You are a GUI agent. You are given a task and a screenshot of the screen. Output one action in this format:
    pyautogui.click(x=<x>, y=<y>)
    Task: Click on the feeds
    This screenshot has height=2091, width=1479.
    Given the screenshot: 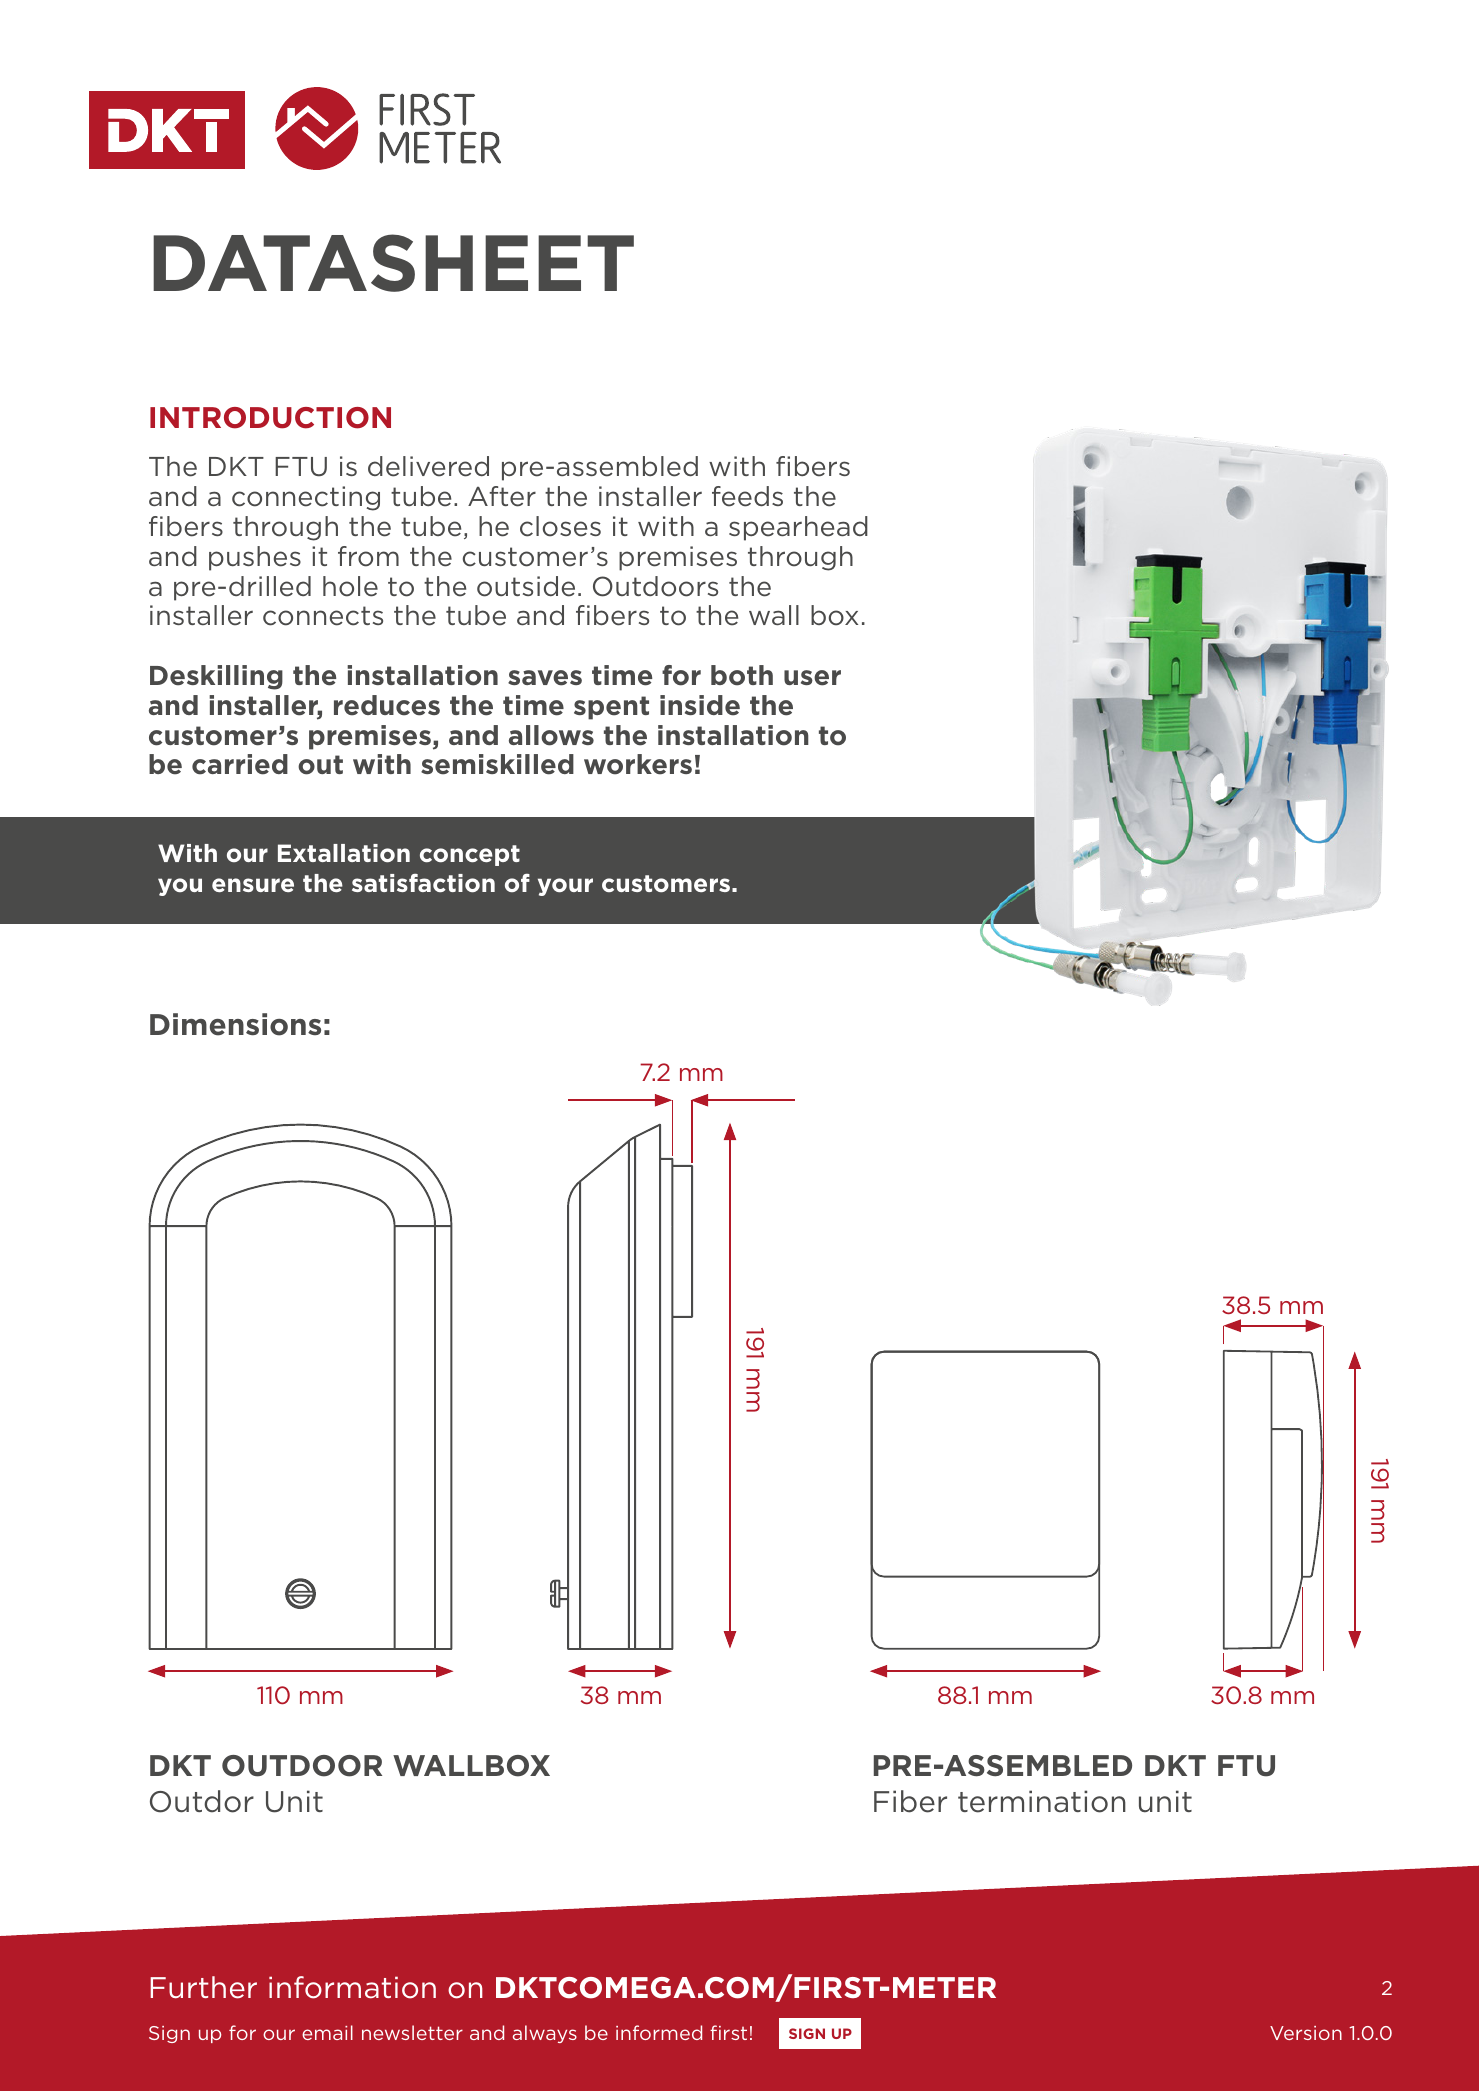 What is the action you would take?
    pyautogui.click(x=747, y=496)
